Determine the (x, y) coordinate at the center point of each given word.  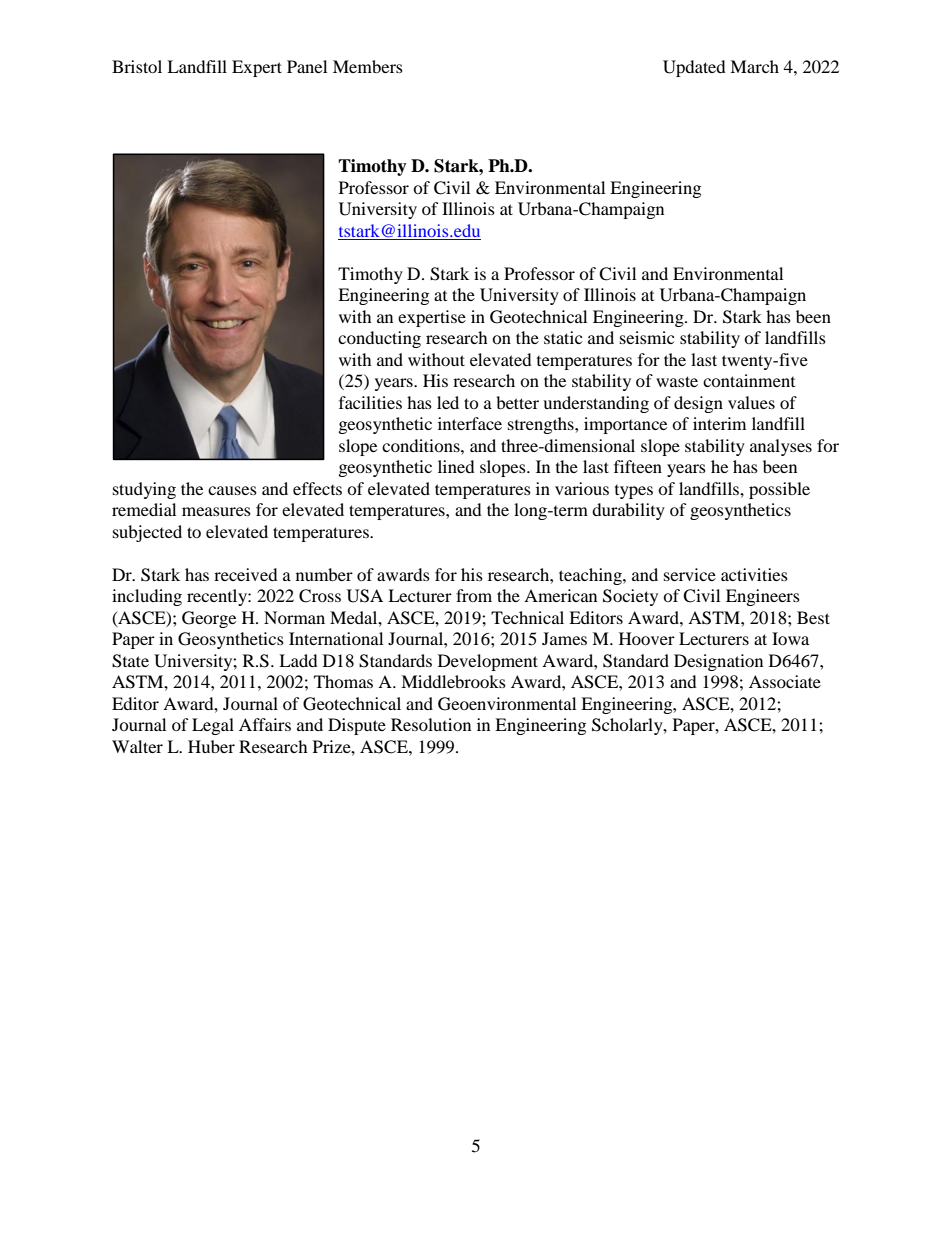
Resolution (431, 724)
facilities (370, 402)
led (448, 402)
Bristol (137, 66)
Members (368, 66)
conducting (379, 339)
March (754, 66)
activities (754, 574)
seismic (647, 337)
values (751, 402)
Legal (213, 726)
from (474, 595)
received (246, 574)
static (563, 337)
